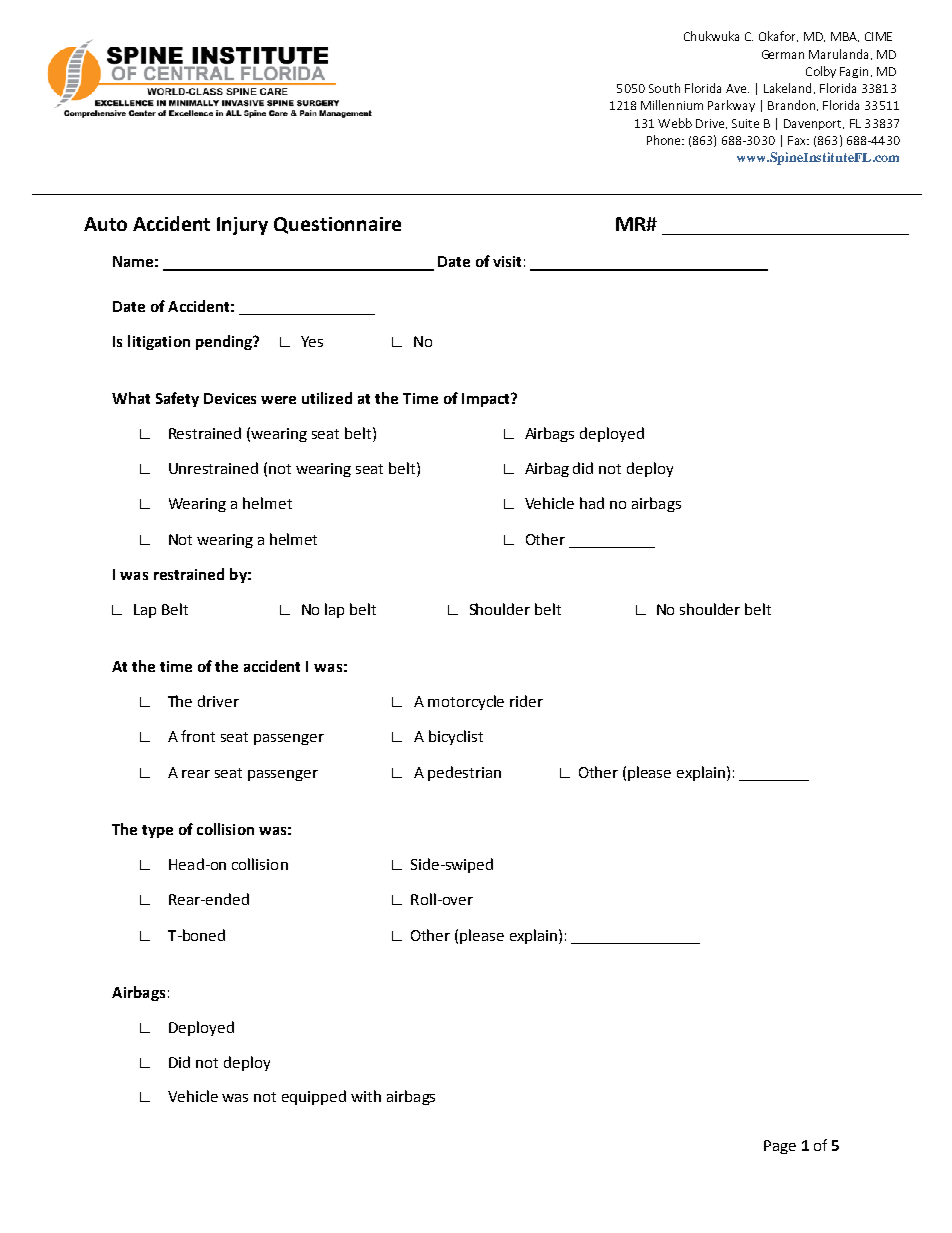  Describe the element at coordinates (242, 226) in the image. I see `Injury` at that location.
